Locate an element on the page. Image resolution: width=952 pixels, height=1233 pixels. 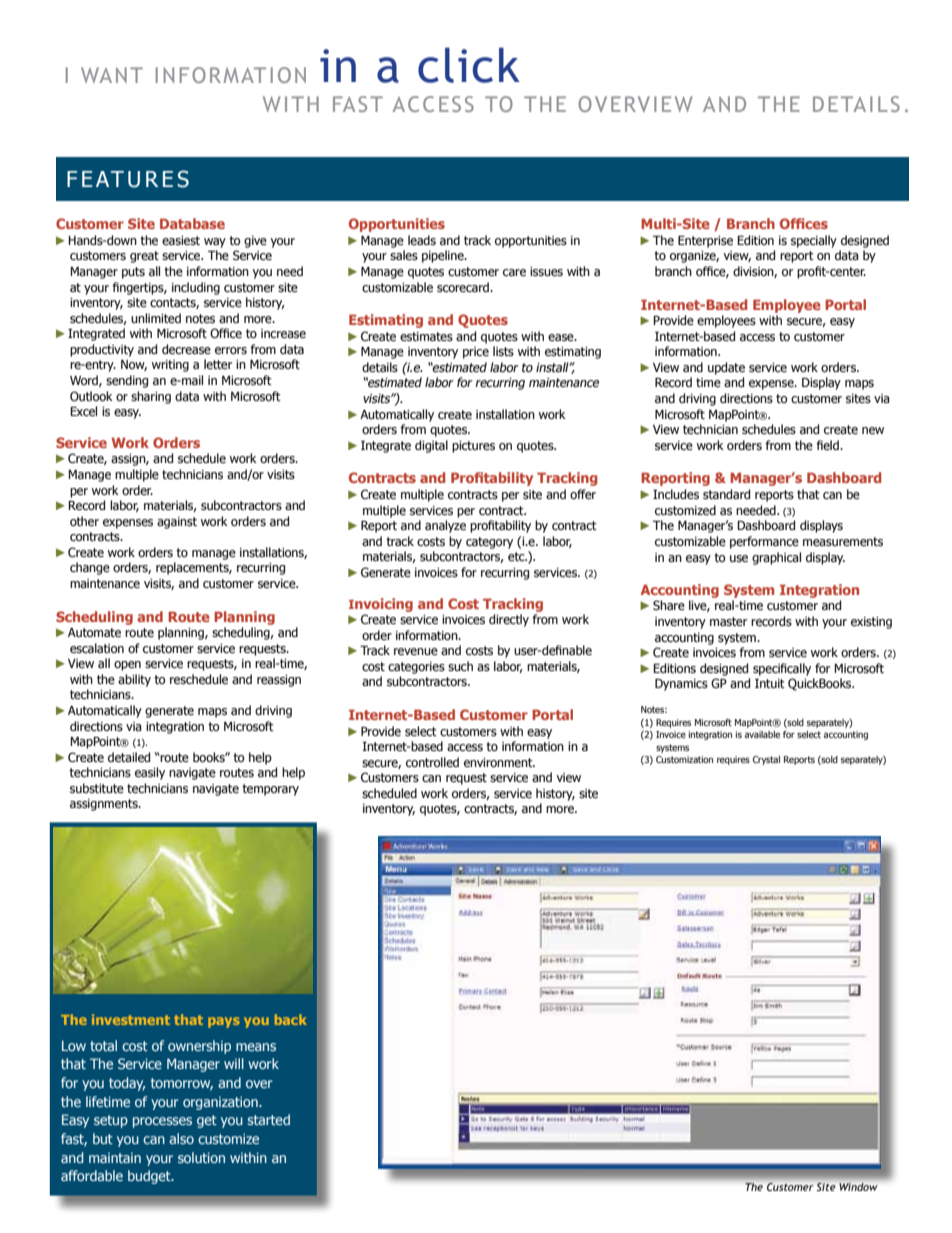
also is located at coordinates (181, 1138).
